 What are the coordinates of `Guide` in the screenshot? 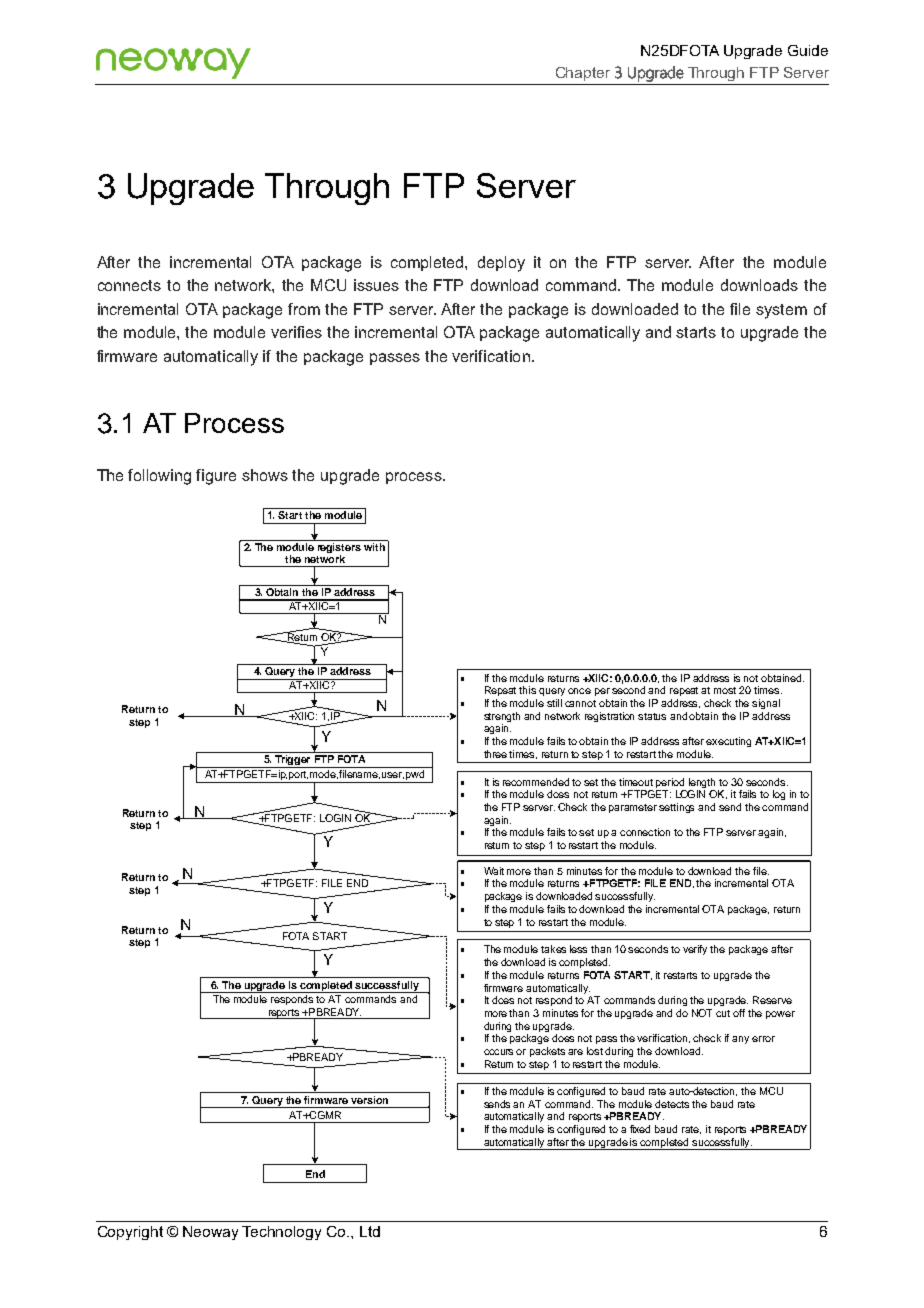 It's located at (808, 50).
